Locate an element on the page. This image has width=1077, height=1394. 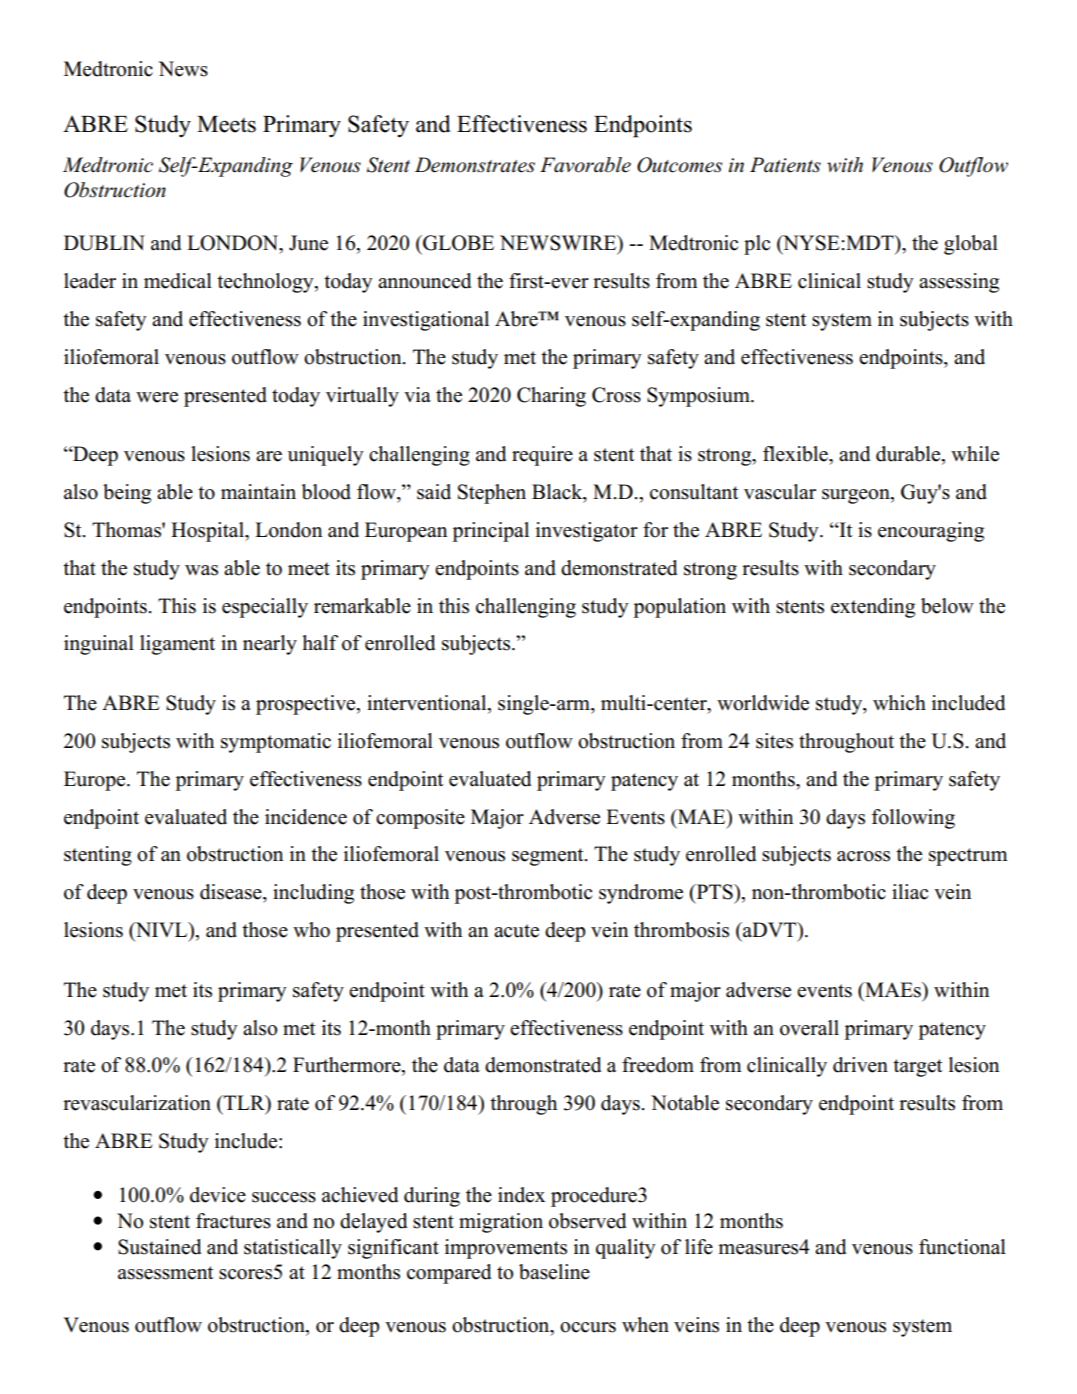
Patients is located at coordinates (785, 165).
